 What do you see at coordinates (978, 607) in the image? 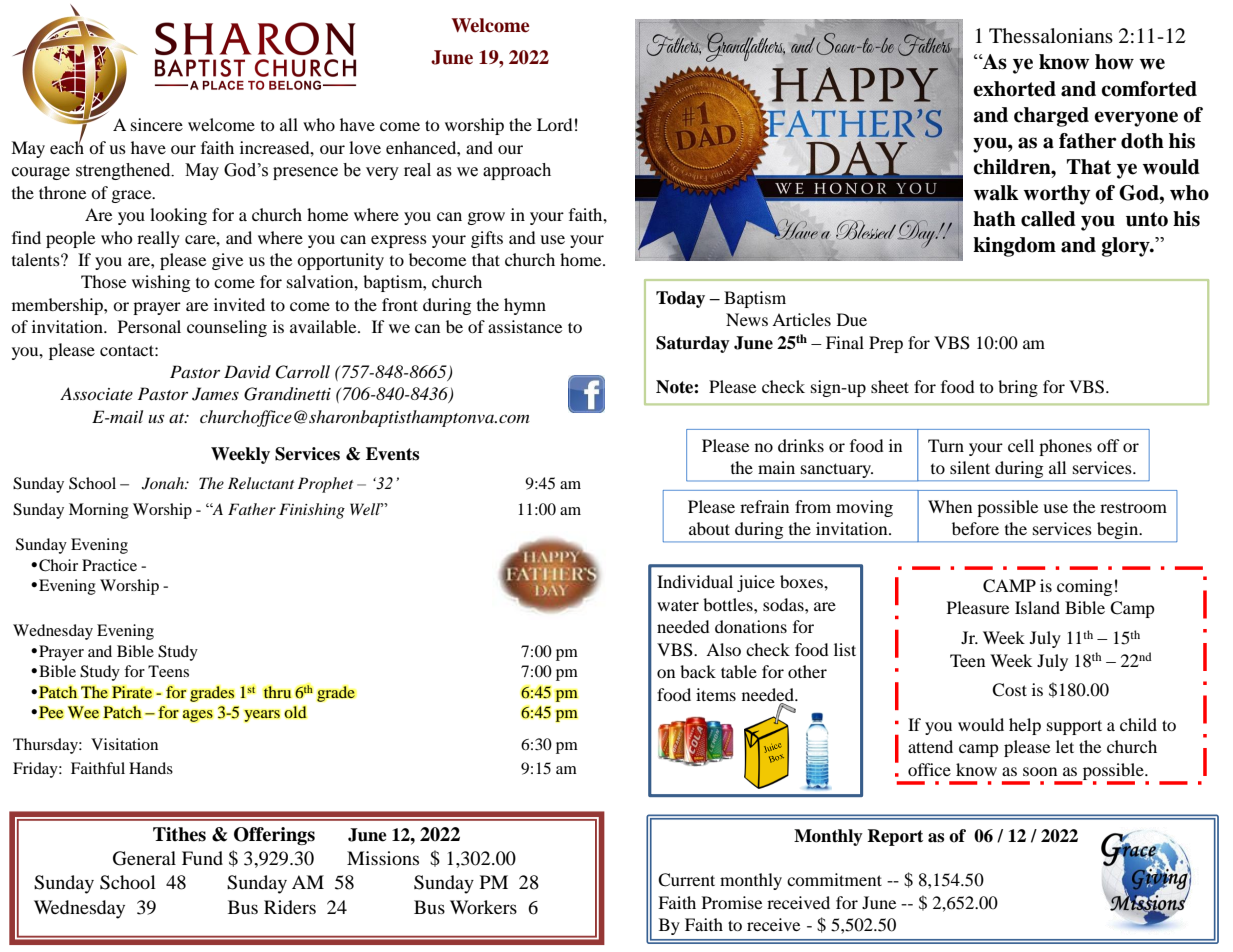
I see `Pleasure` at bounding box center [978, 607].
